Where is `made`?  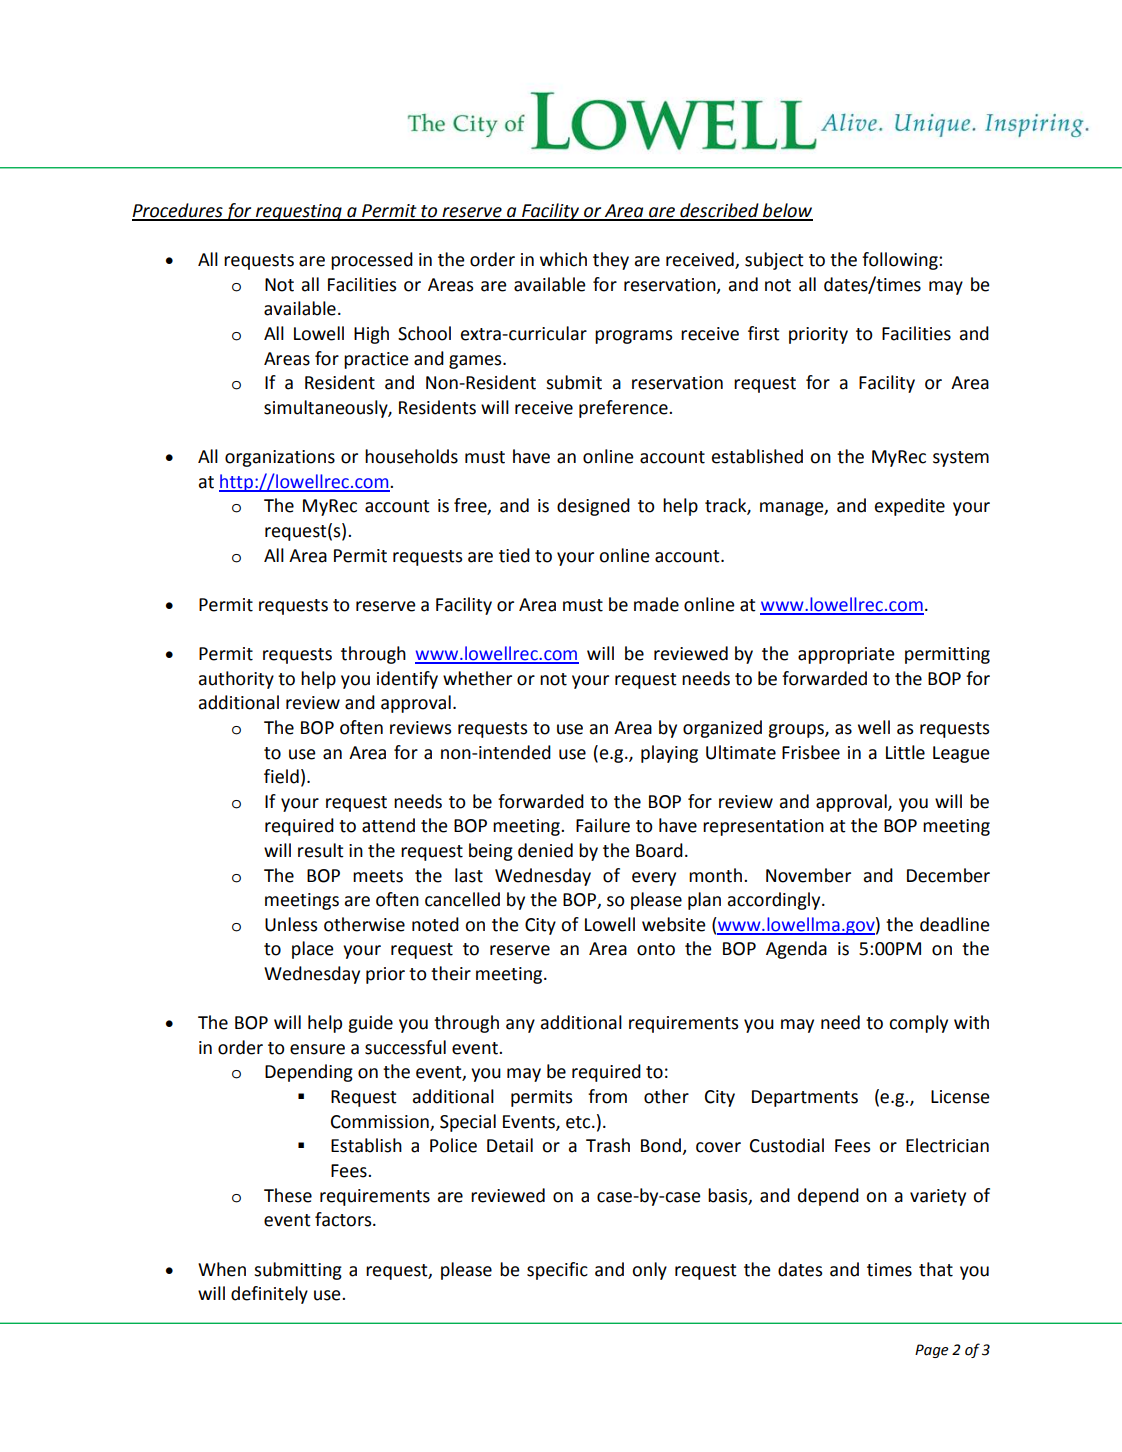 made is located at coordinates (656, 604).
